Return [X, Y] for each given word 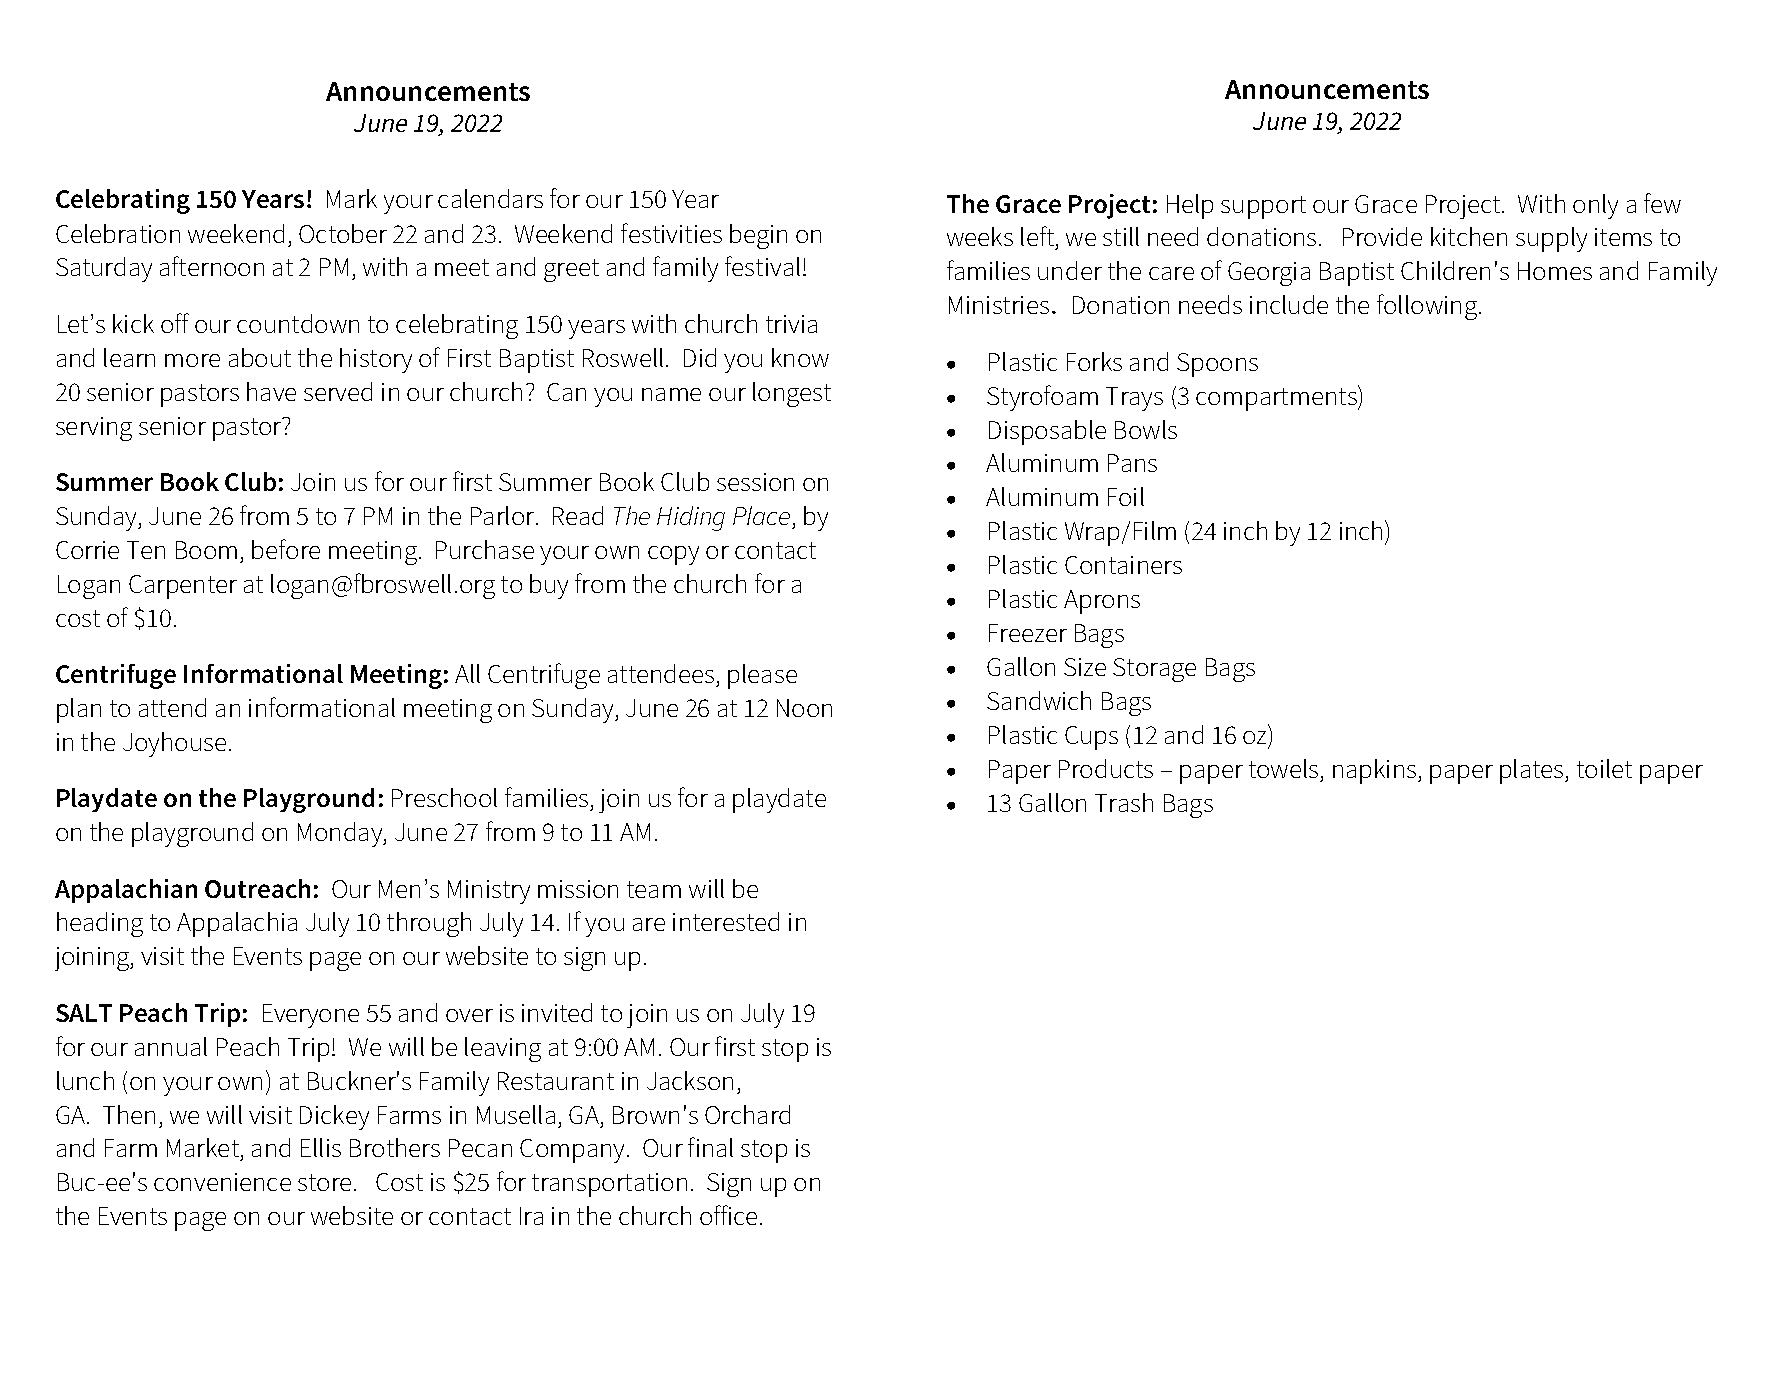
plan [79, 710]
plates [1533, 771]
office [728, 1215]
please [762, 676]
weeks [980, 236]
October [343, 233]
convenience [222, 1182]
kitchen [1469, 236]
